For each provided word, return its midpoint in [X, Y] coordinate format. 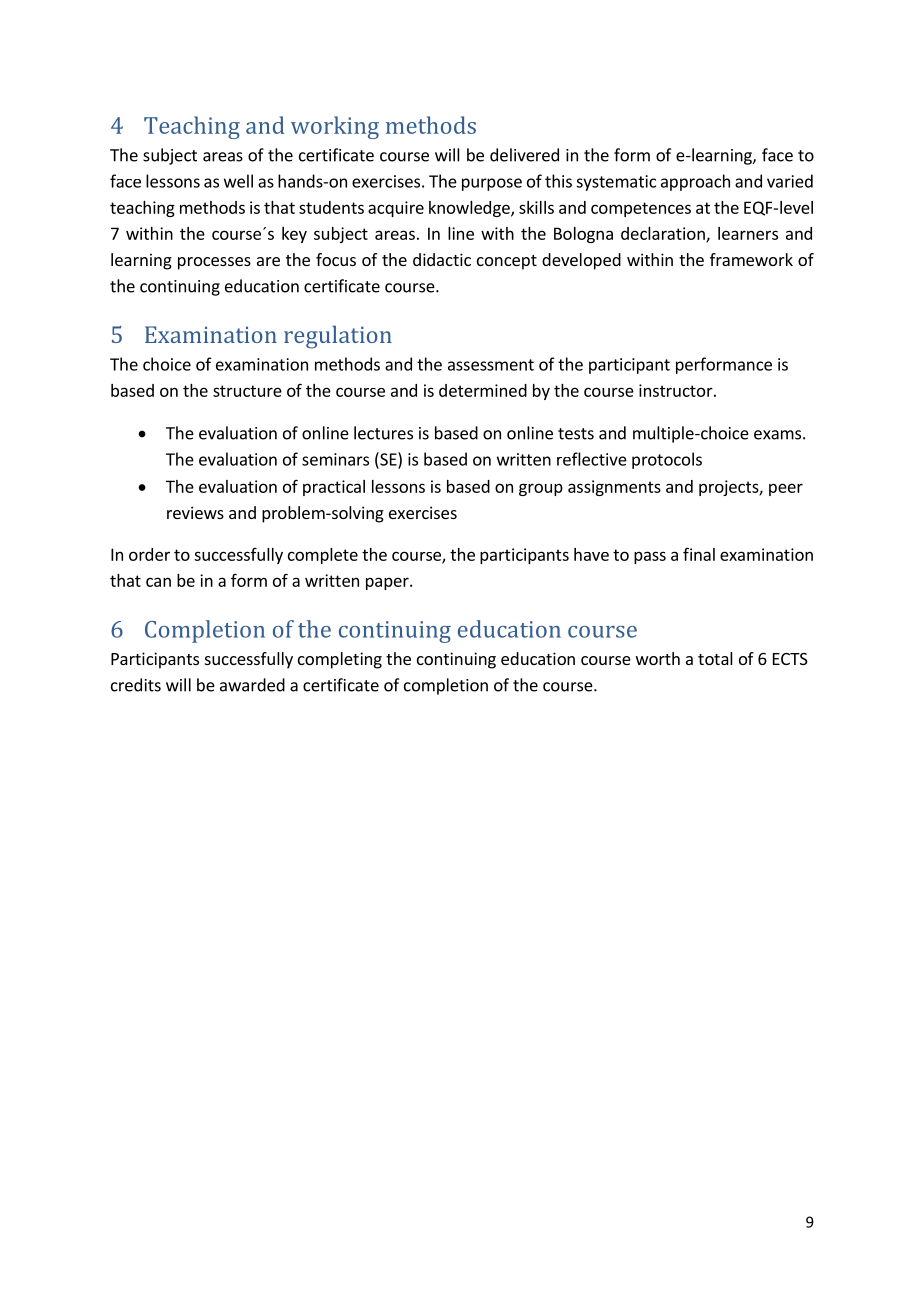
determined [483, 390]
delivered [524, 155]
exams [779, 435]
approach [695, 182]
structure [247, 391]
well [238, 181]
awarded [252, 685]
